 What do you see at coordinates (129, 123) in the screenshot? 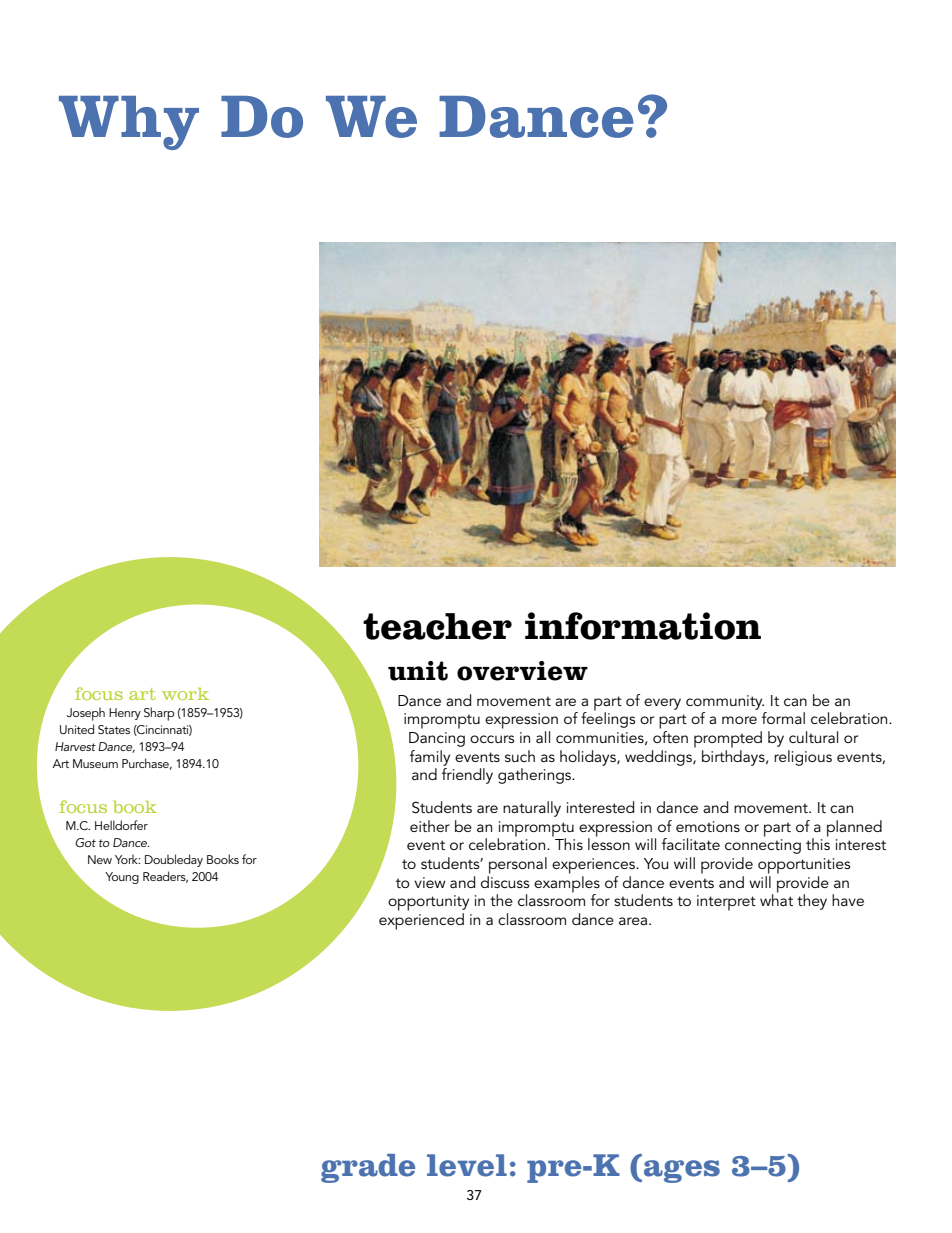
I see `Why` at bounding box center [129, 123].
